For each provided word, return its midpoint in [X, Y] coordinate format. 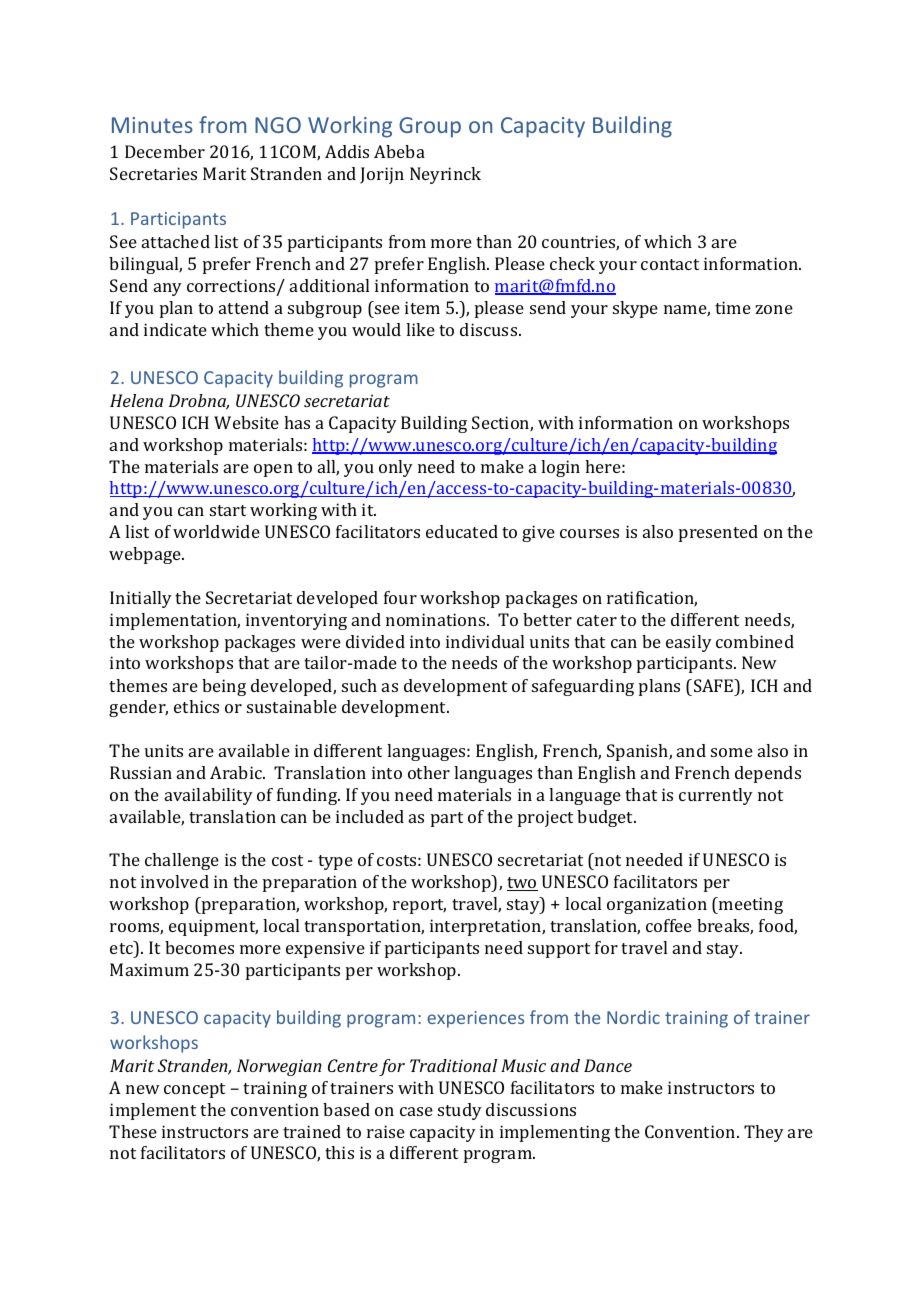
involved [175, 881]
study [460, 1111]
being [224, 687]
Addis [347, 151]
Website [246, 422]
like [420, 329]
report [419, 906]
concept [194, 1090]
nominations [437, 619]
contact [670, 264]
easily [689, 643]
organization [657, 905]
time [733, 307]
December [165, 151]
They [764, 1133]
